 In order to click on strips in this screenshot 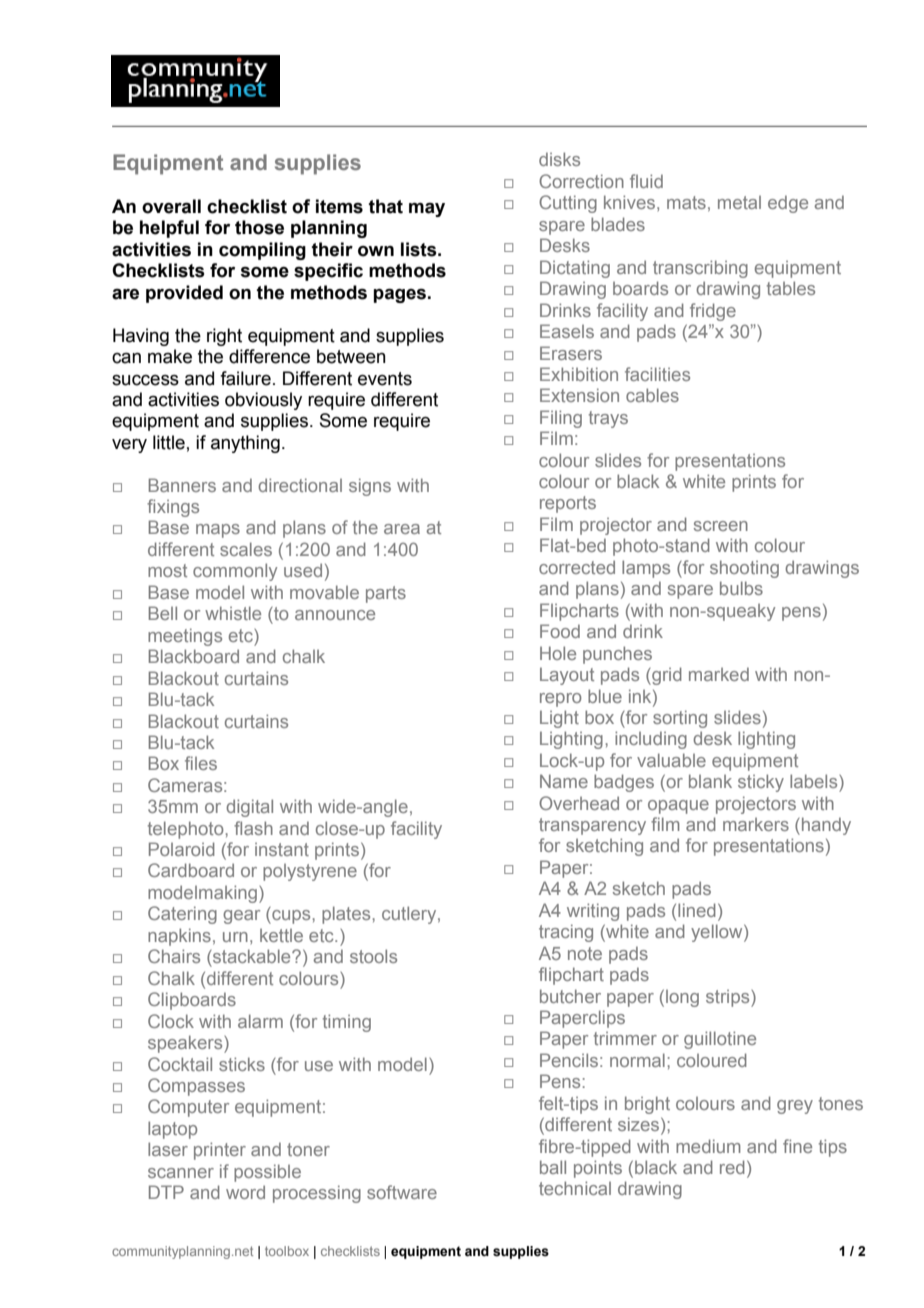, I will do `click(729, 998)`.
